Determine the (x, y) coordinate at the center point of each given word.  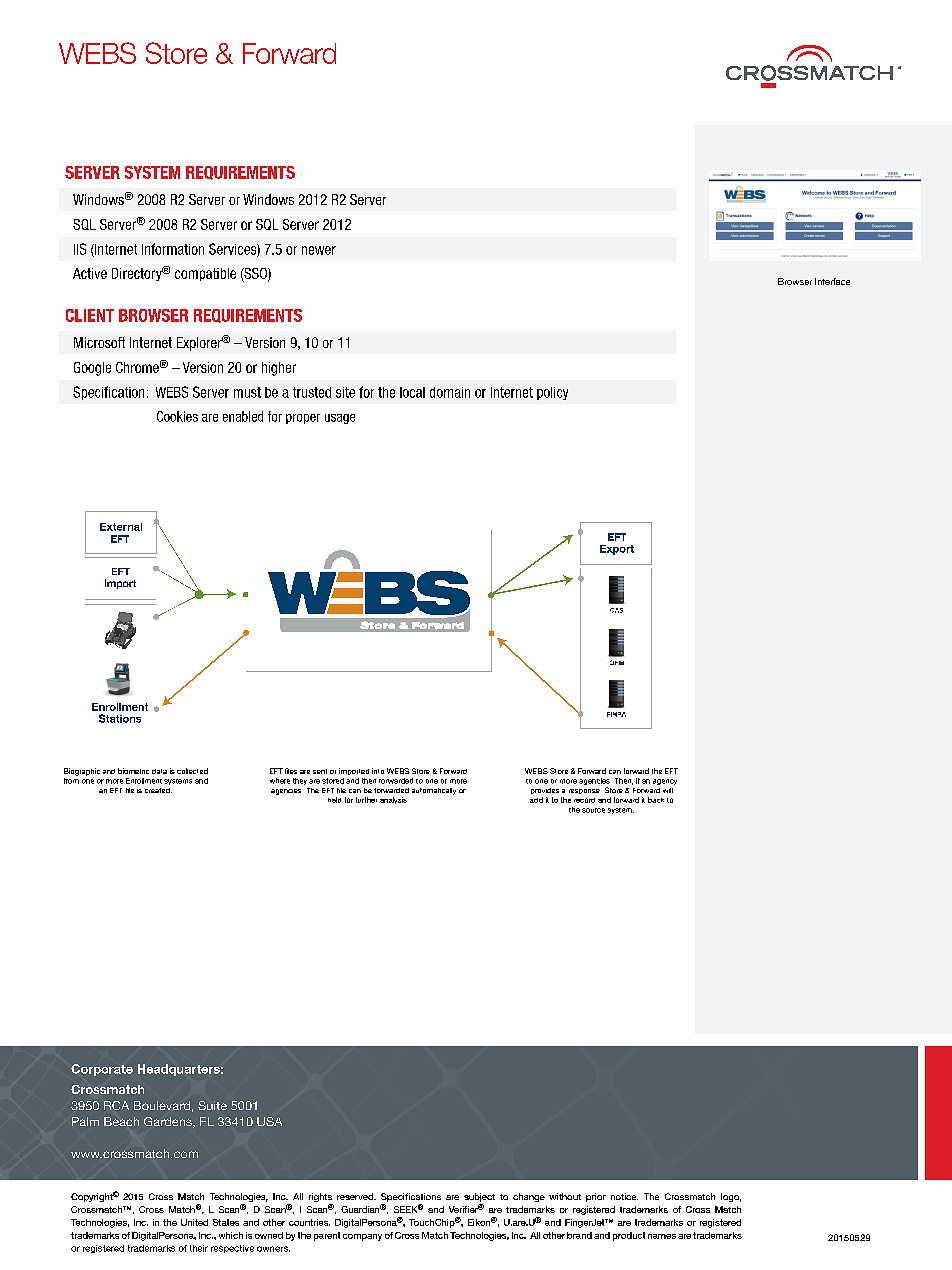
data (159, 771)
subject (479, 1199)
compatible (205, 274)
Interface (832, 281)
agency (665, 782)
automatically (434, 791)
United (194, 1222)
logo (731, 1197)
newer (319, 250)
